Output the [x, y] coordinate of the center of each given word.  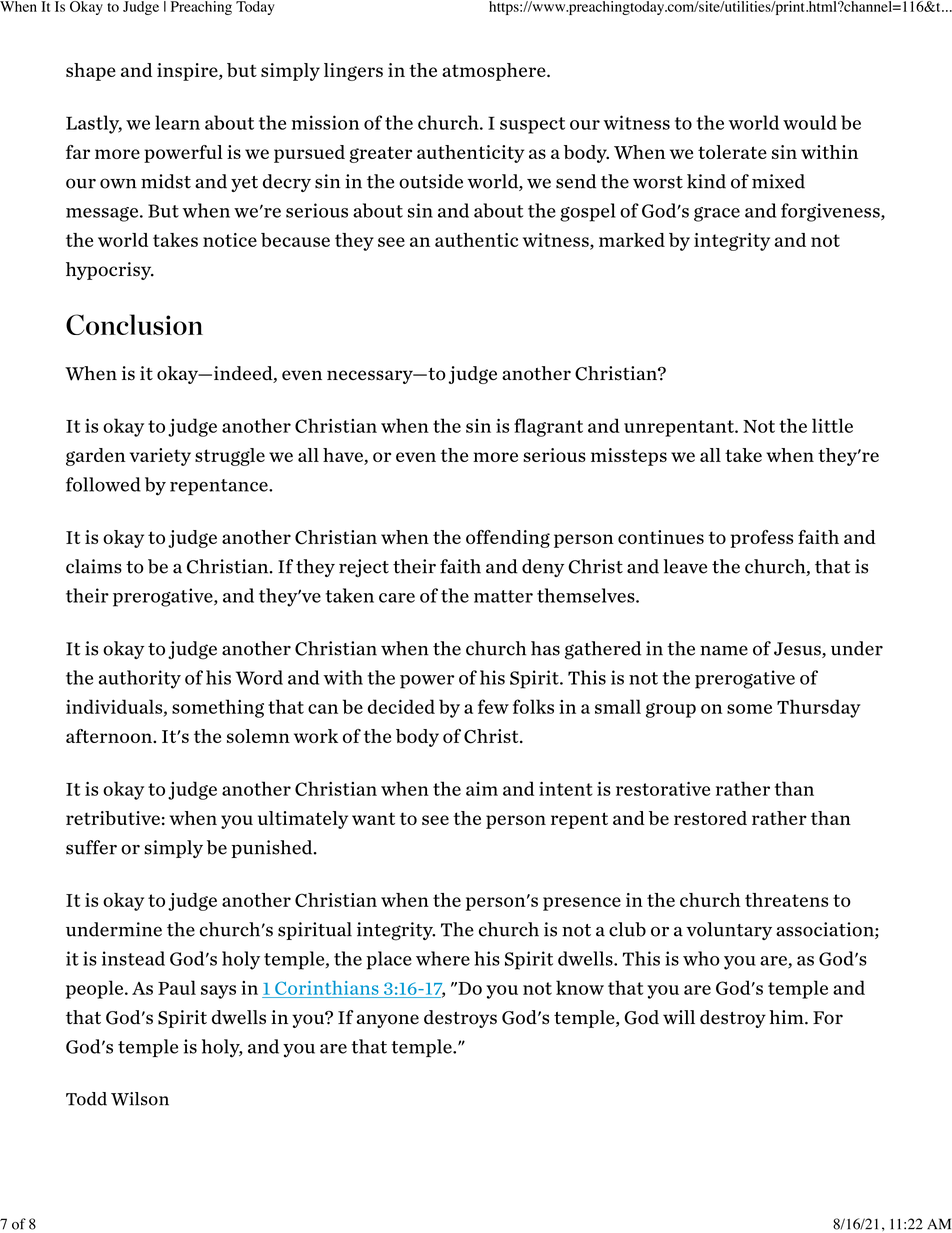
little [832, 425]
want [373, 818]
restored [710, 818]
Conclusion [134, 324]
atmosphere [495, 72]
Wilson [140, 1099]
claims [94, 566]
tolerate [732, 152]
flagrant [548, 427]
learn [177, 122]
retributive [113, 818]
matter [503, 596]
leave [685, 566]
